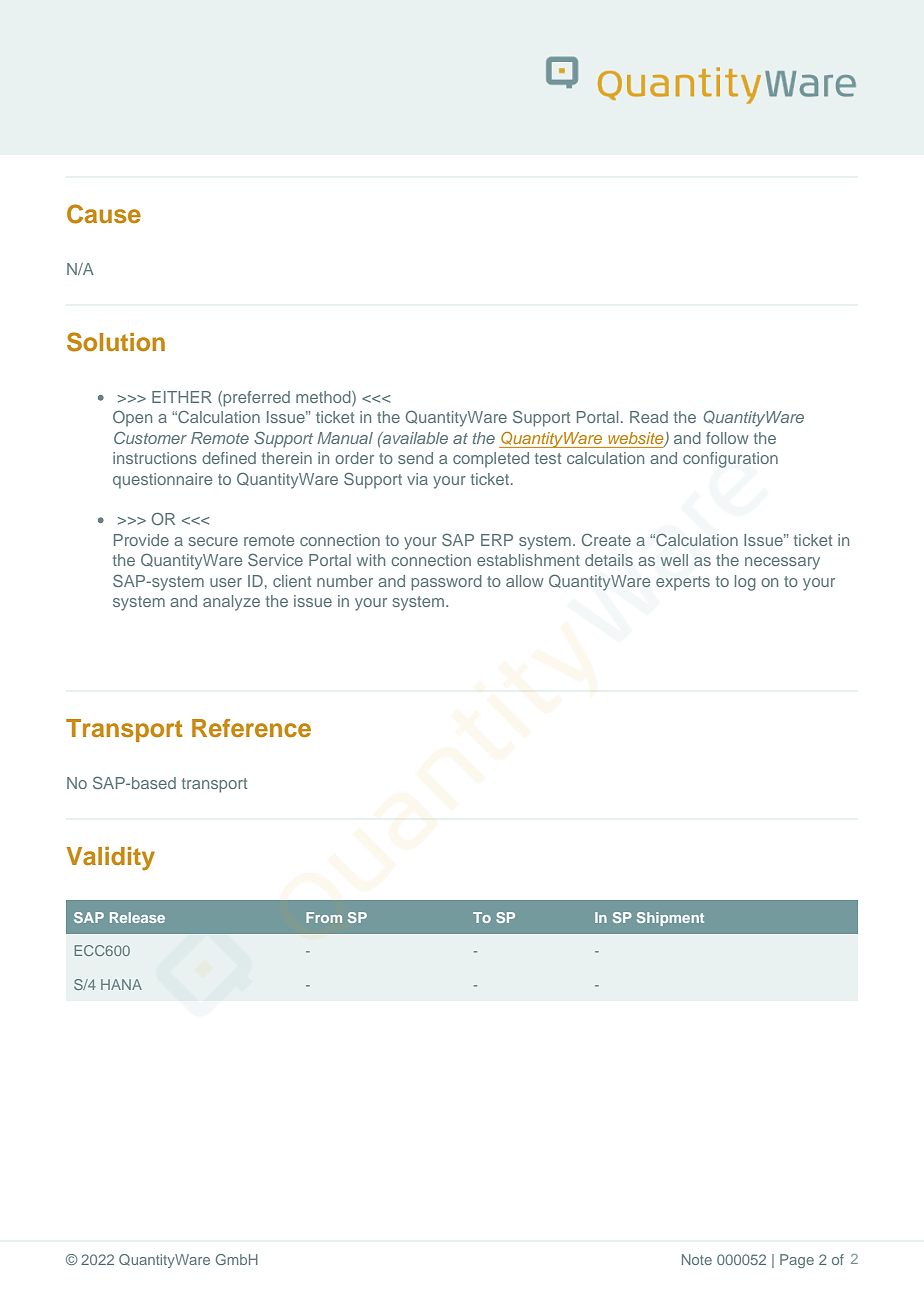 The image size is (924, 1308). I want to click on Reference, so click(251, 728).
